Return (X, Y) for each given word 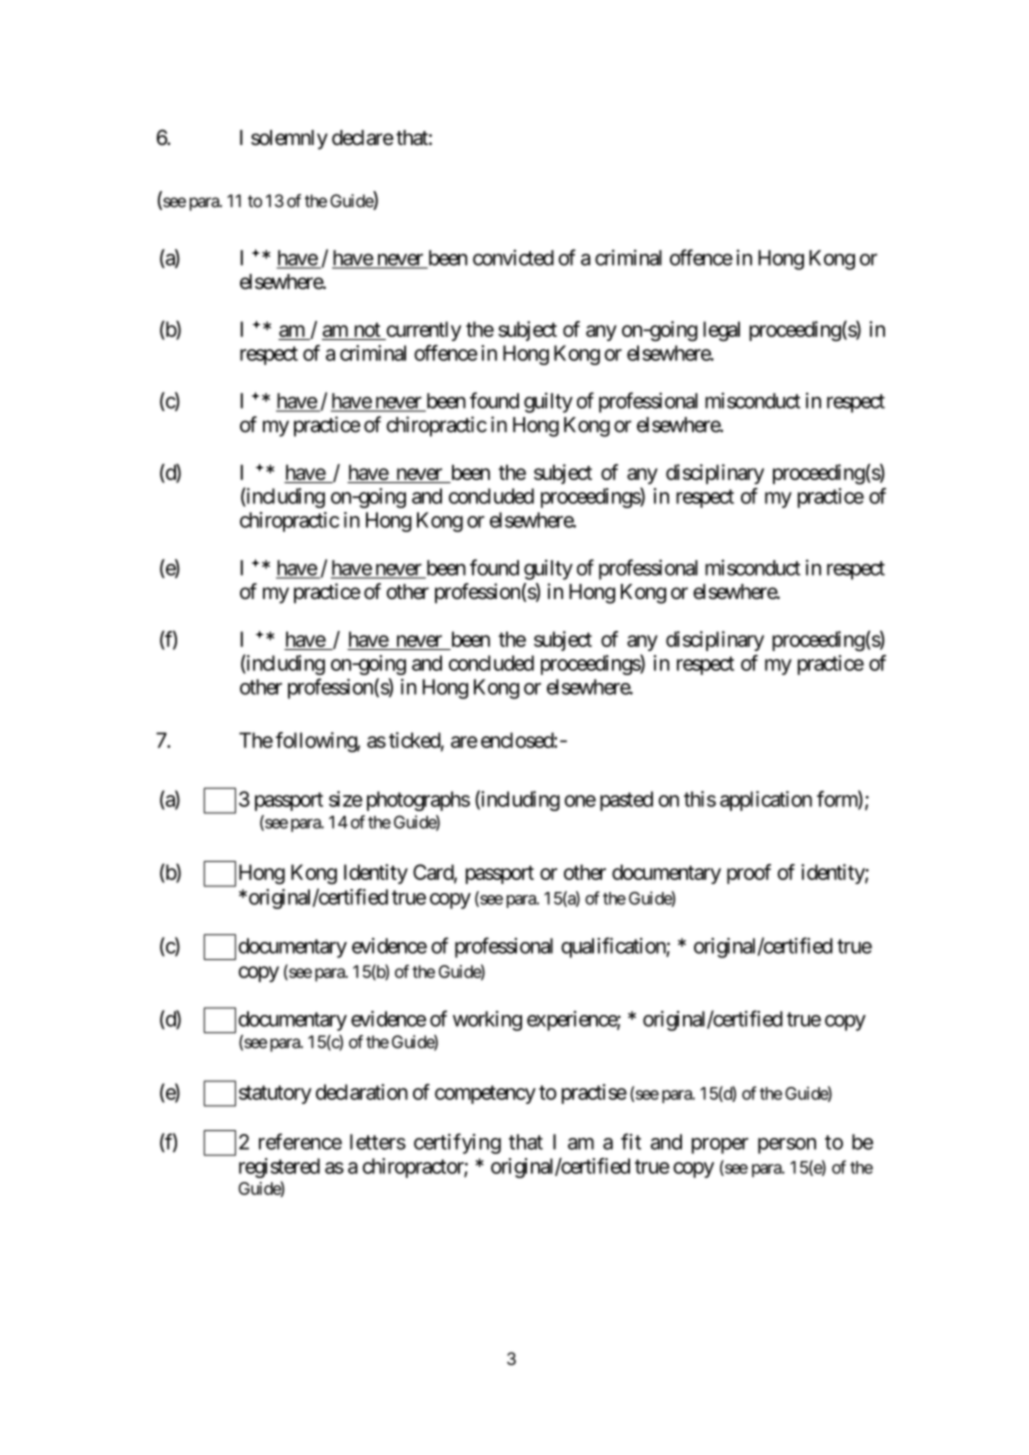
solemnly (289, 140)
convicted (513, 257)
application (766, 801)
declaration (362, 1092)
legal (721, 331)
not (367, 329)
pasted (626, 801)
